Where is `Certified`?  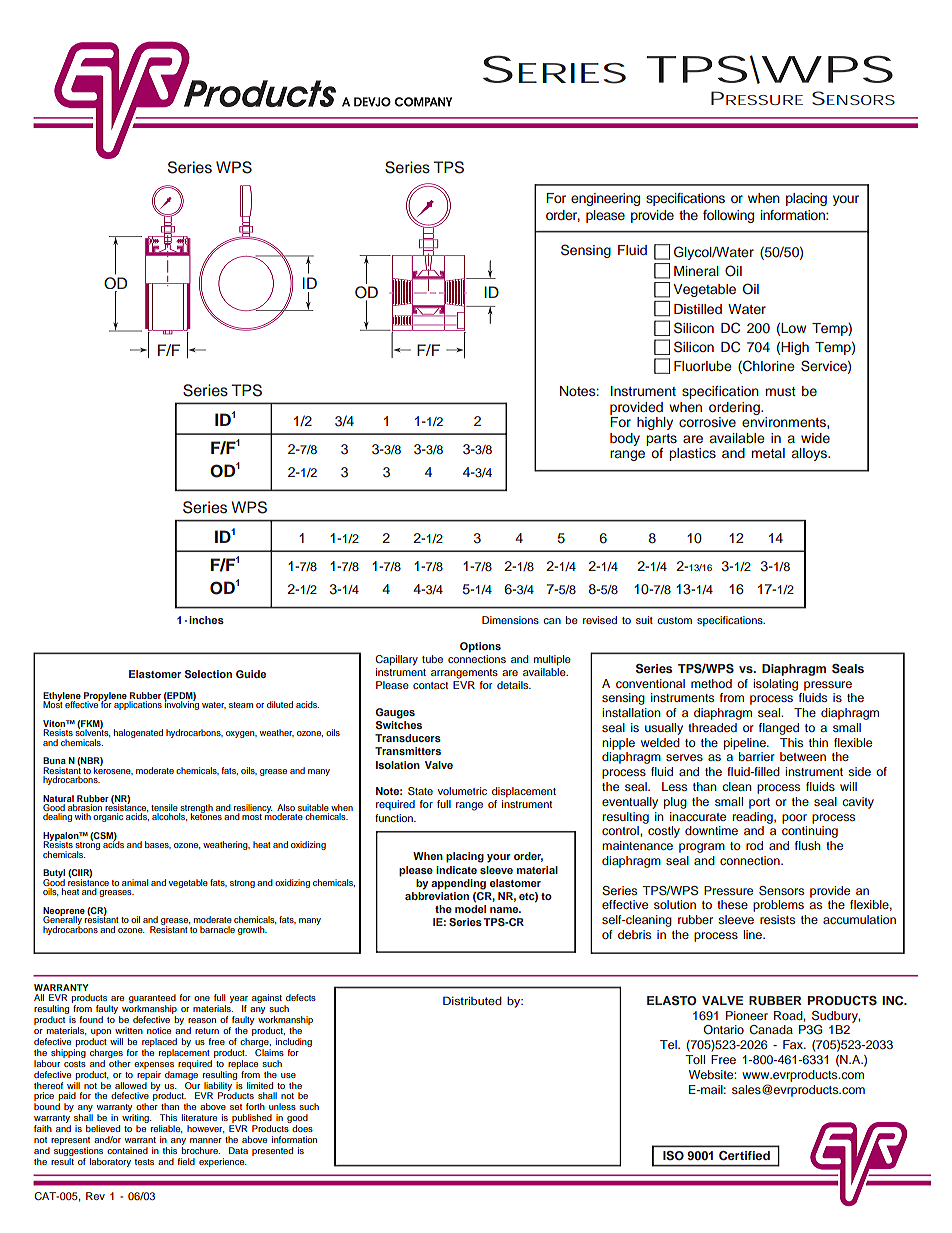
Certified is located at coordinates (744, 1155).
